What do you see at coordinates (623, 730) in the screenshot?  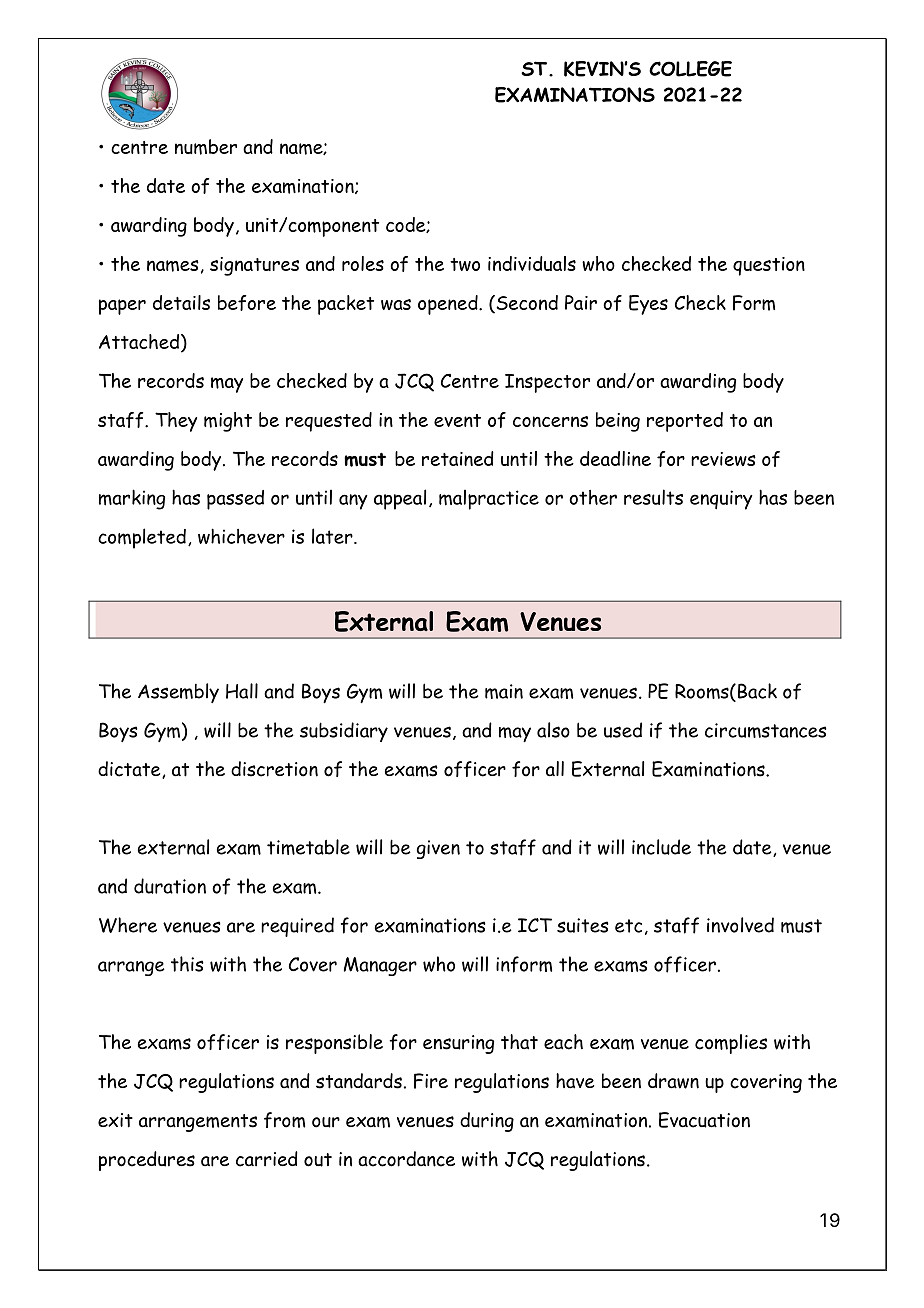 I see `used` at bounding box center [623, 730].
